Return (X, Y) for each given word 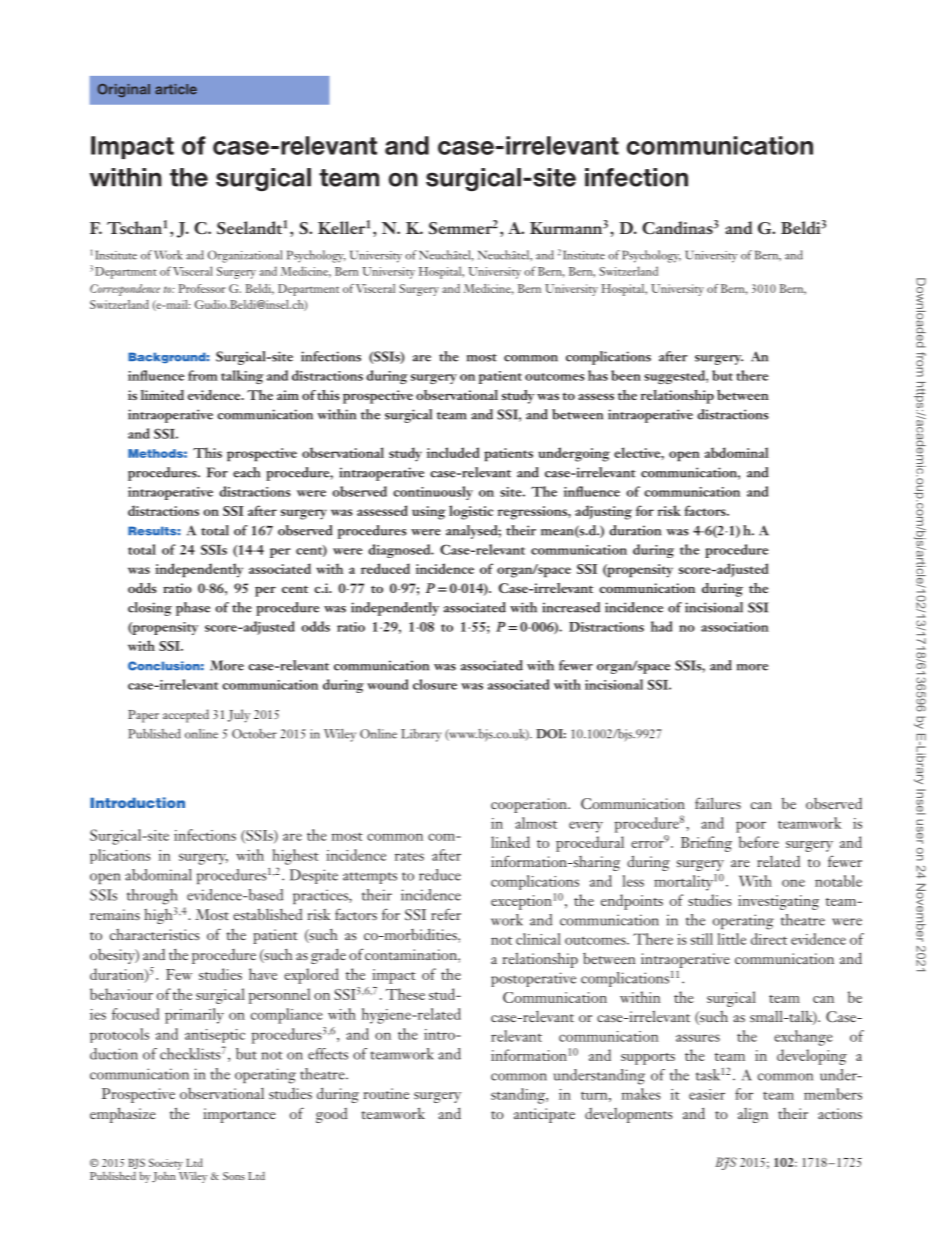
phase (193, 609)
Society (166, 1164)
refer (446, 914)
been (626, 375)
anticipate (544, 1115)
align (753, 1115)
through (152, 897)
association (735, 627)
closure (435, 684)
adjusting (603, 512)
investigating (778, 902)
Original (124, 90)
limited (162, 395)
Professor (202, 288)
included (453, 452)
